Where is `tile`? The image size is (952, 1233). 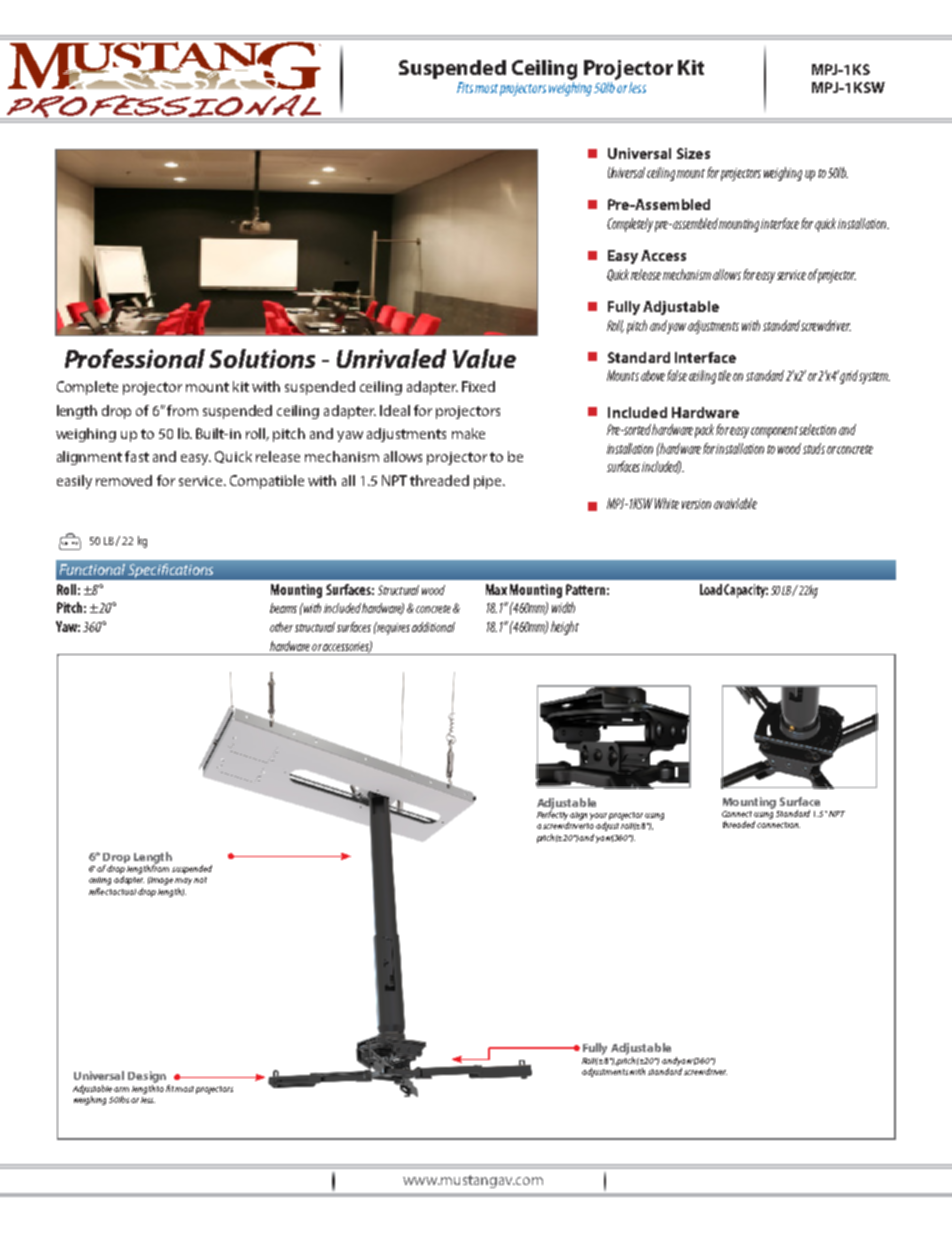
tile is located at coordinates (724, 375).
